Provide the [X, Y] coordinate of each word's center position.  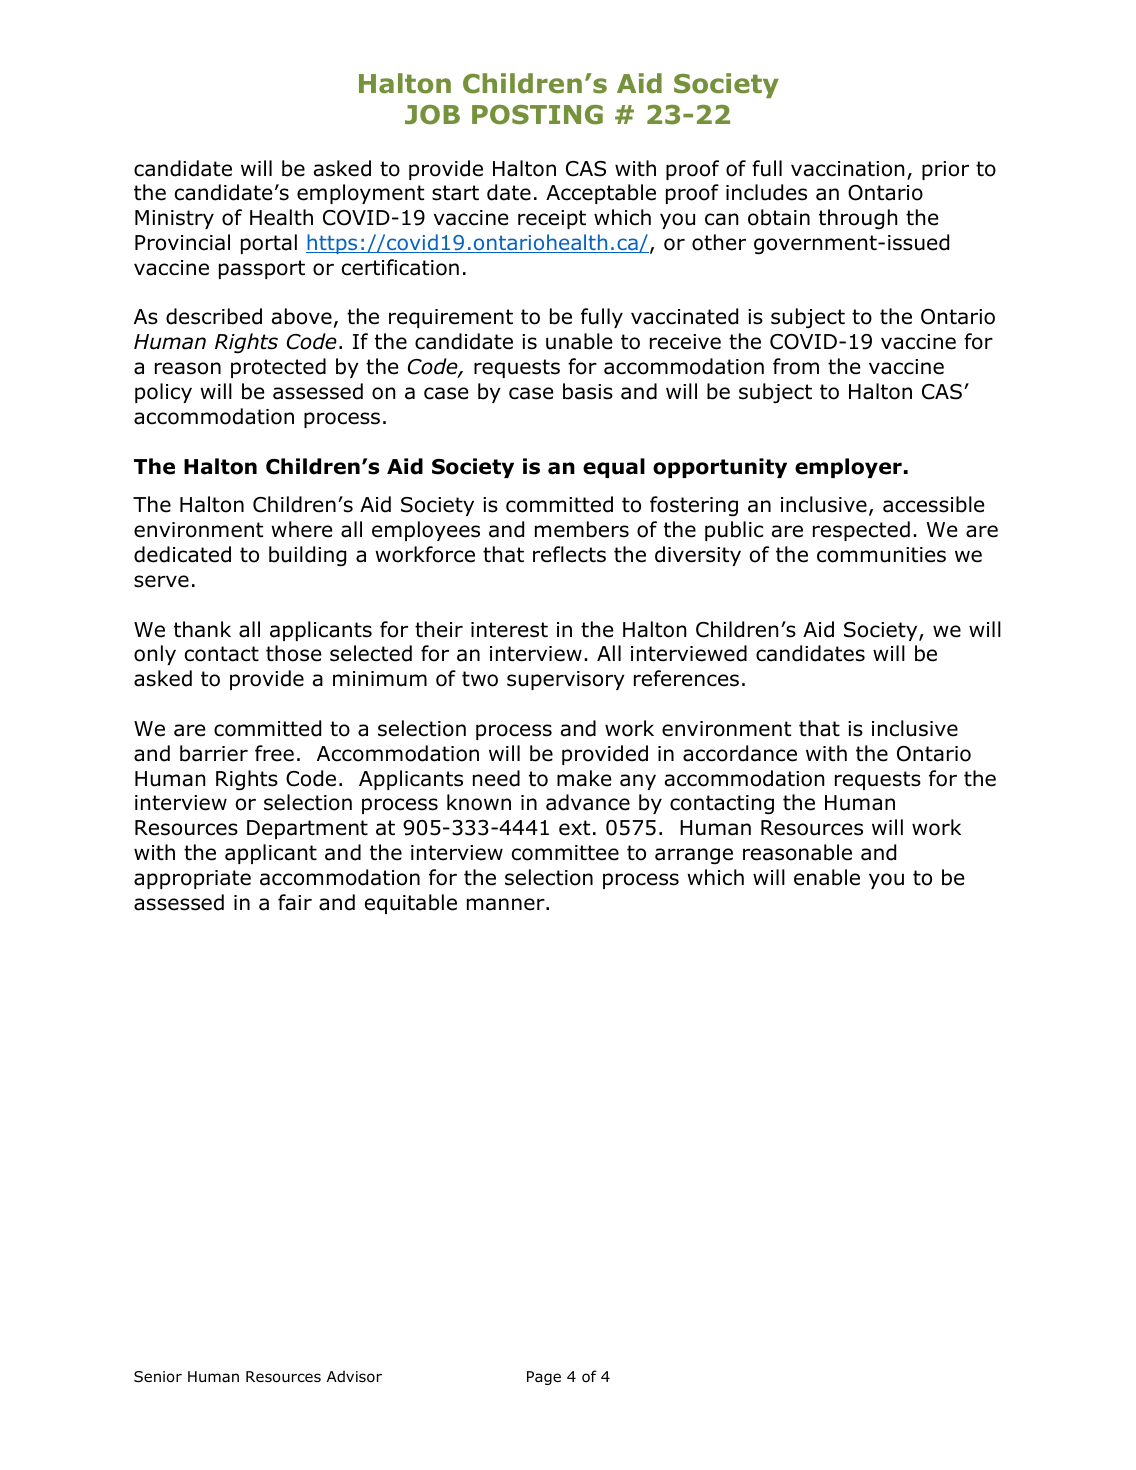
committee [565, 853]
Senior [158, 1377]
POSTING [537, 115]
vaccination [847, 169]
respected [861, 531]
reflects [569, 554]
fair [295, 902]
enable [827, 877]
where [301, 529]
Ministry [174, 219]
